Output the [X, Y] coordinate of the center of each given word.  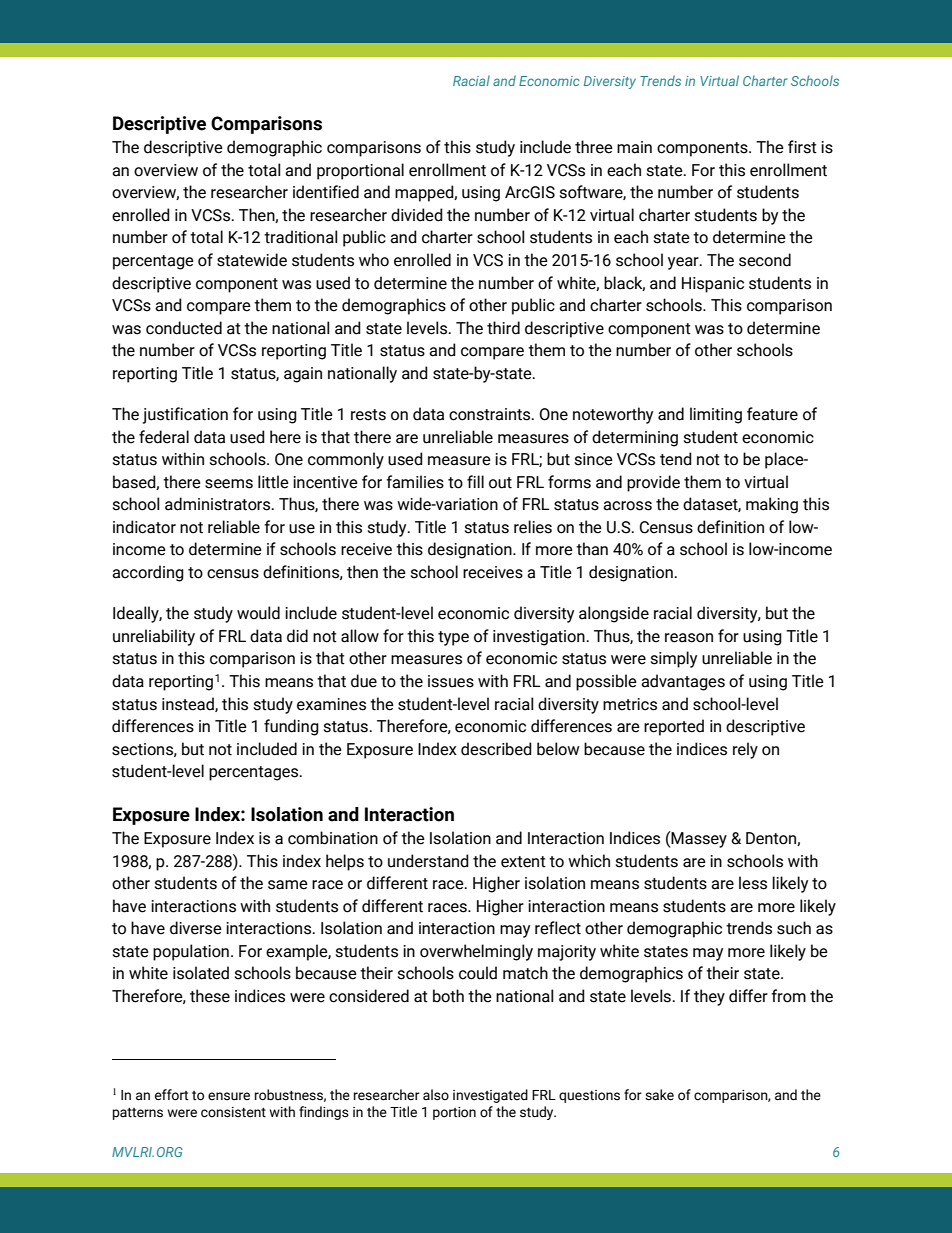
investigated [490, 1096]
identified [326, 192]
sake [659, 1095]
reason [689, 638]
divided [417, 215]
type [453, 638]
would [258, 613]
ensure [229, 1096]
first [802, 147]
